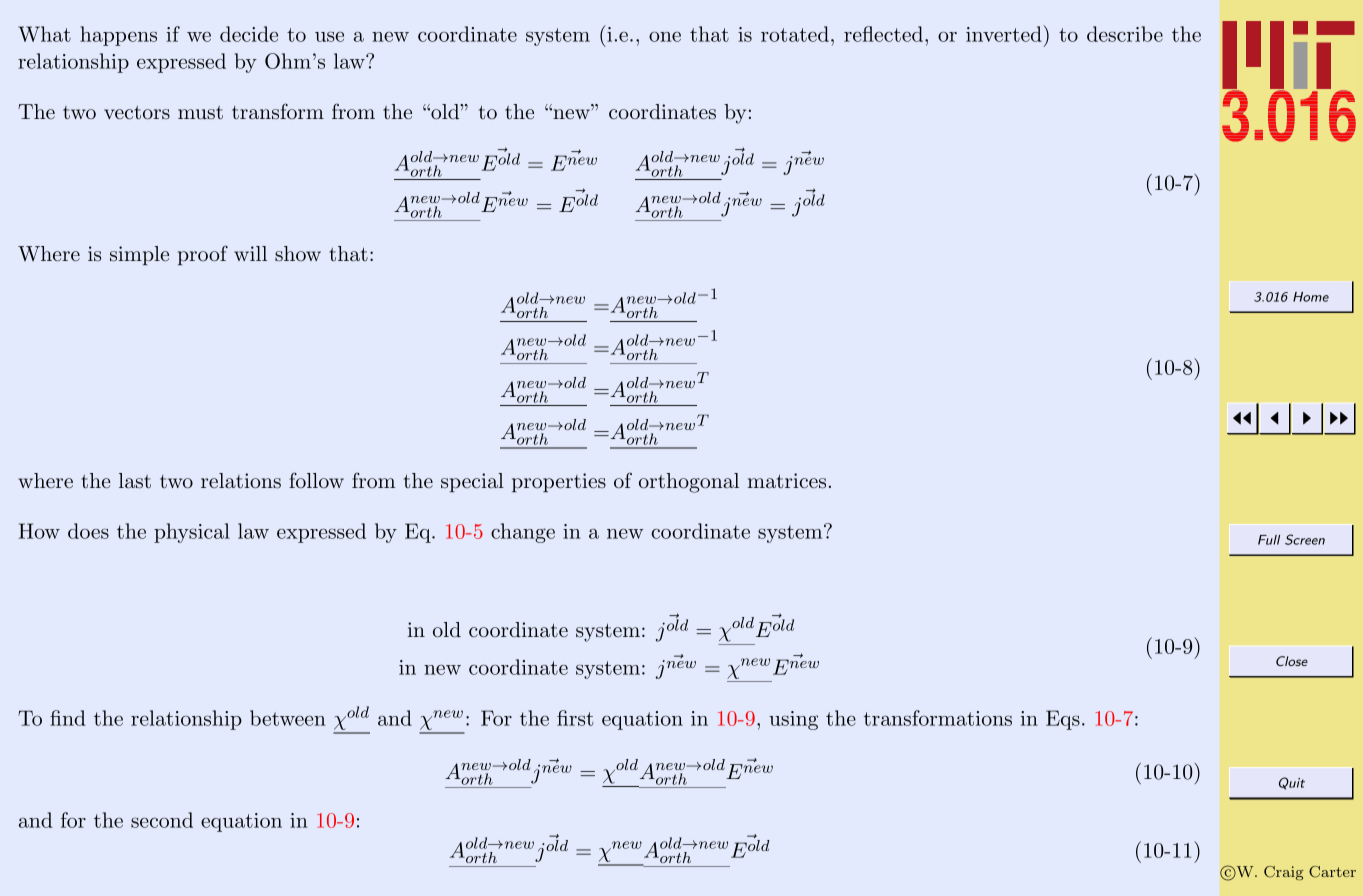 The height and width of the screenshot is (896, 1363). I want to click on proof, so click(203, 255).
